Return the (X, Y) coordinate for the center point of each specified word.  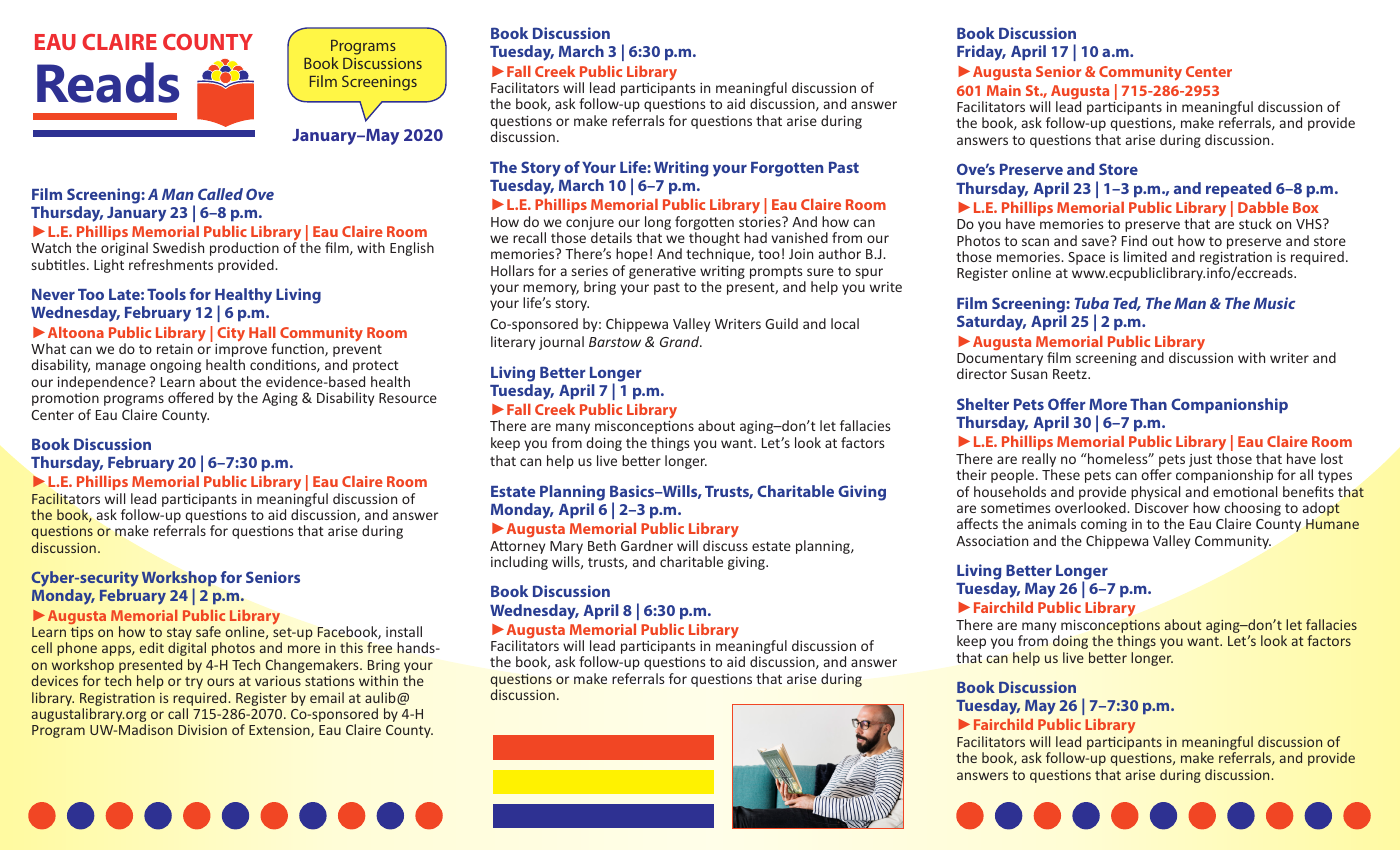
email (327, 697)
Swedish (178, 247)
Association (992, 540)
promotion (65, 399)
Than (1148, 404)
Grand (681, 341)
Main (1004, 90)
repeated (1238, 190)
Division (202, 730)
